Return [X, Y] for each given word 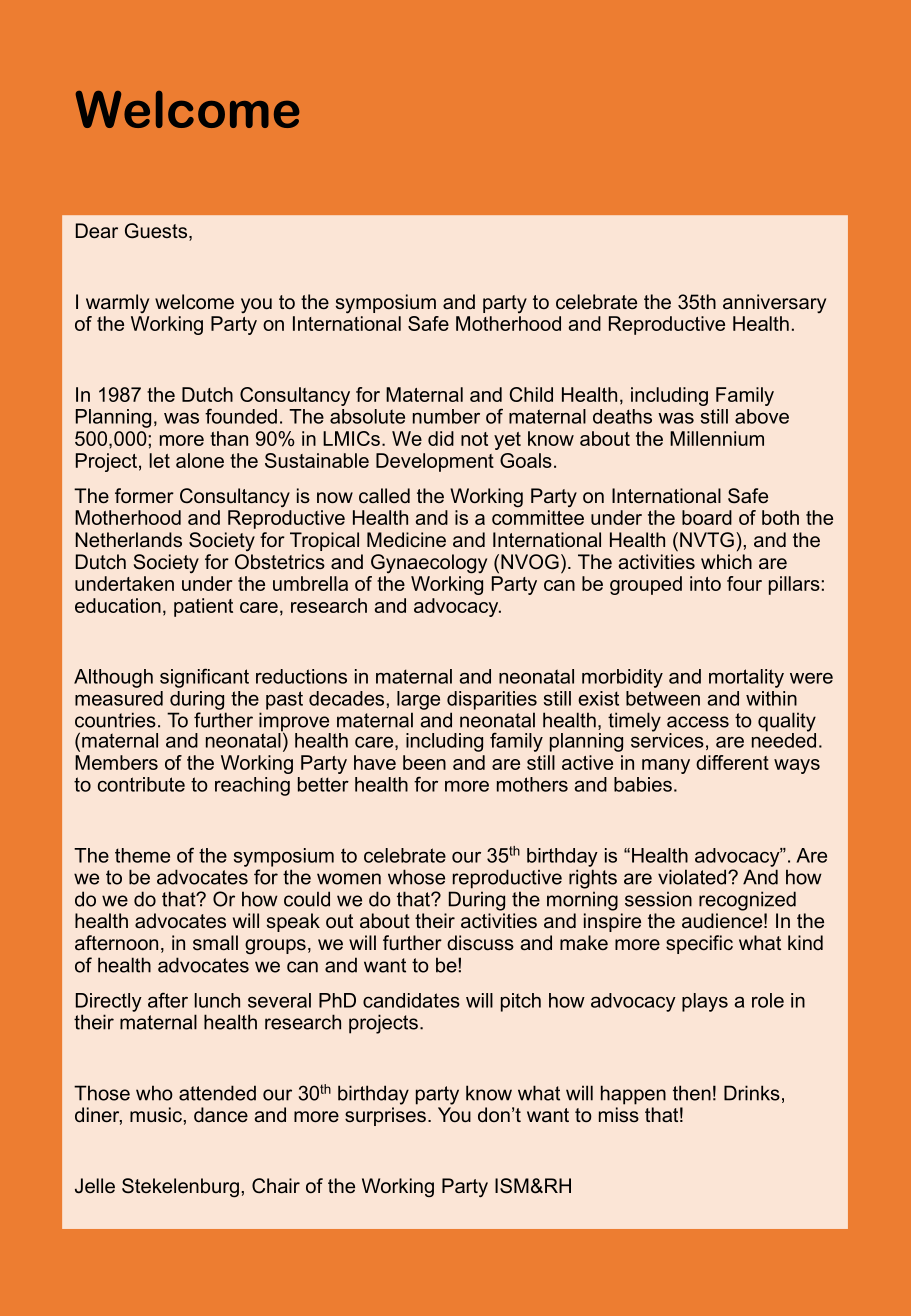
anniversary [774, 303]
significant [204, 678]
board [707, 517]
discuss [480, 943]
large [418, 700]
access [698, 722]
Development [435, 462]
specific [699, 944]
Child [531, 394]
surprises [385, 1116]
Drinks [752, 1093]
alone [200, 460]
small [215, 942]
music [156, 1115]
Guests [156, 231]
